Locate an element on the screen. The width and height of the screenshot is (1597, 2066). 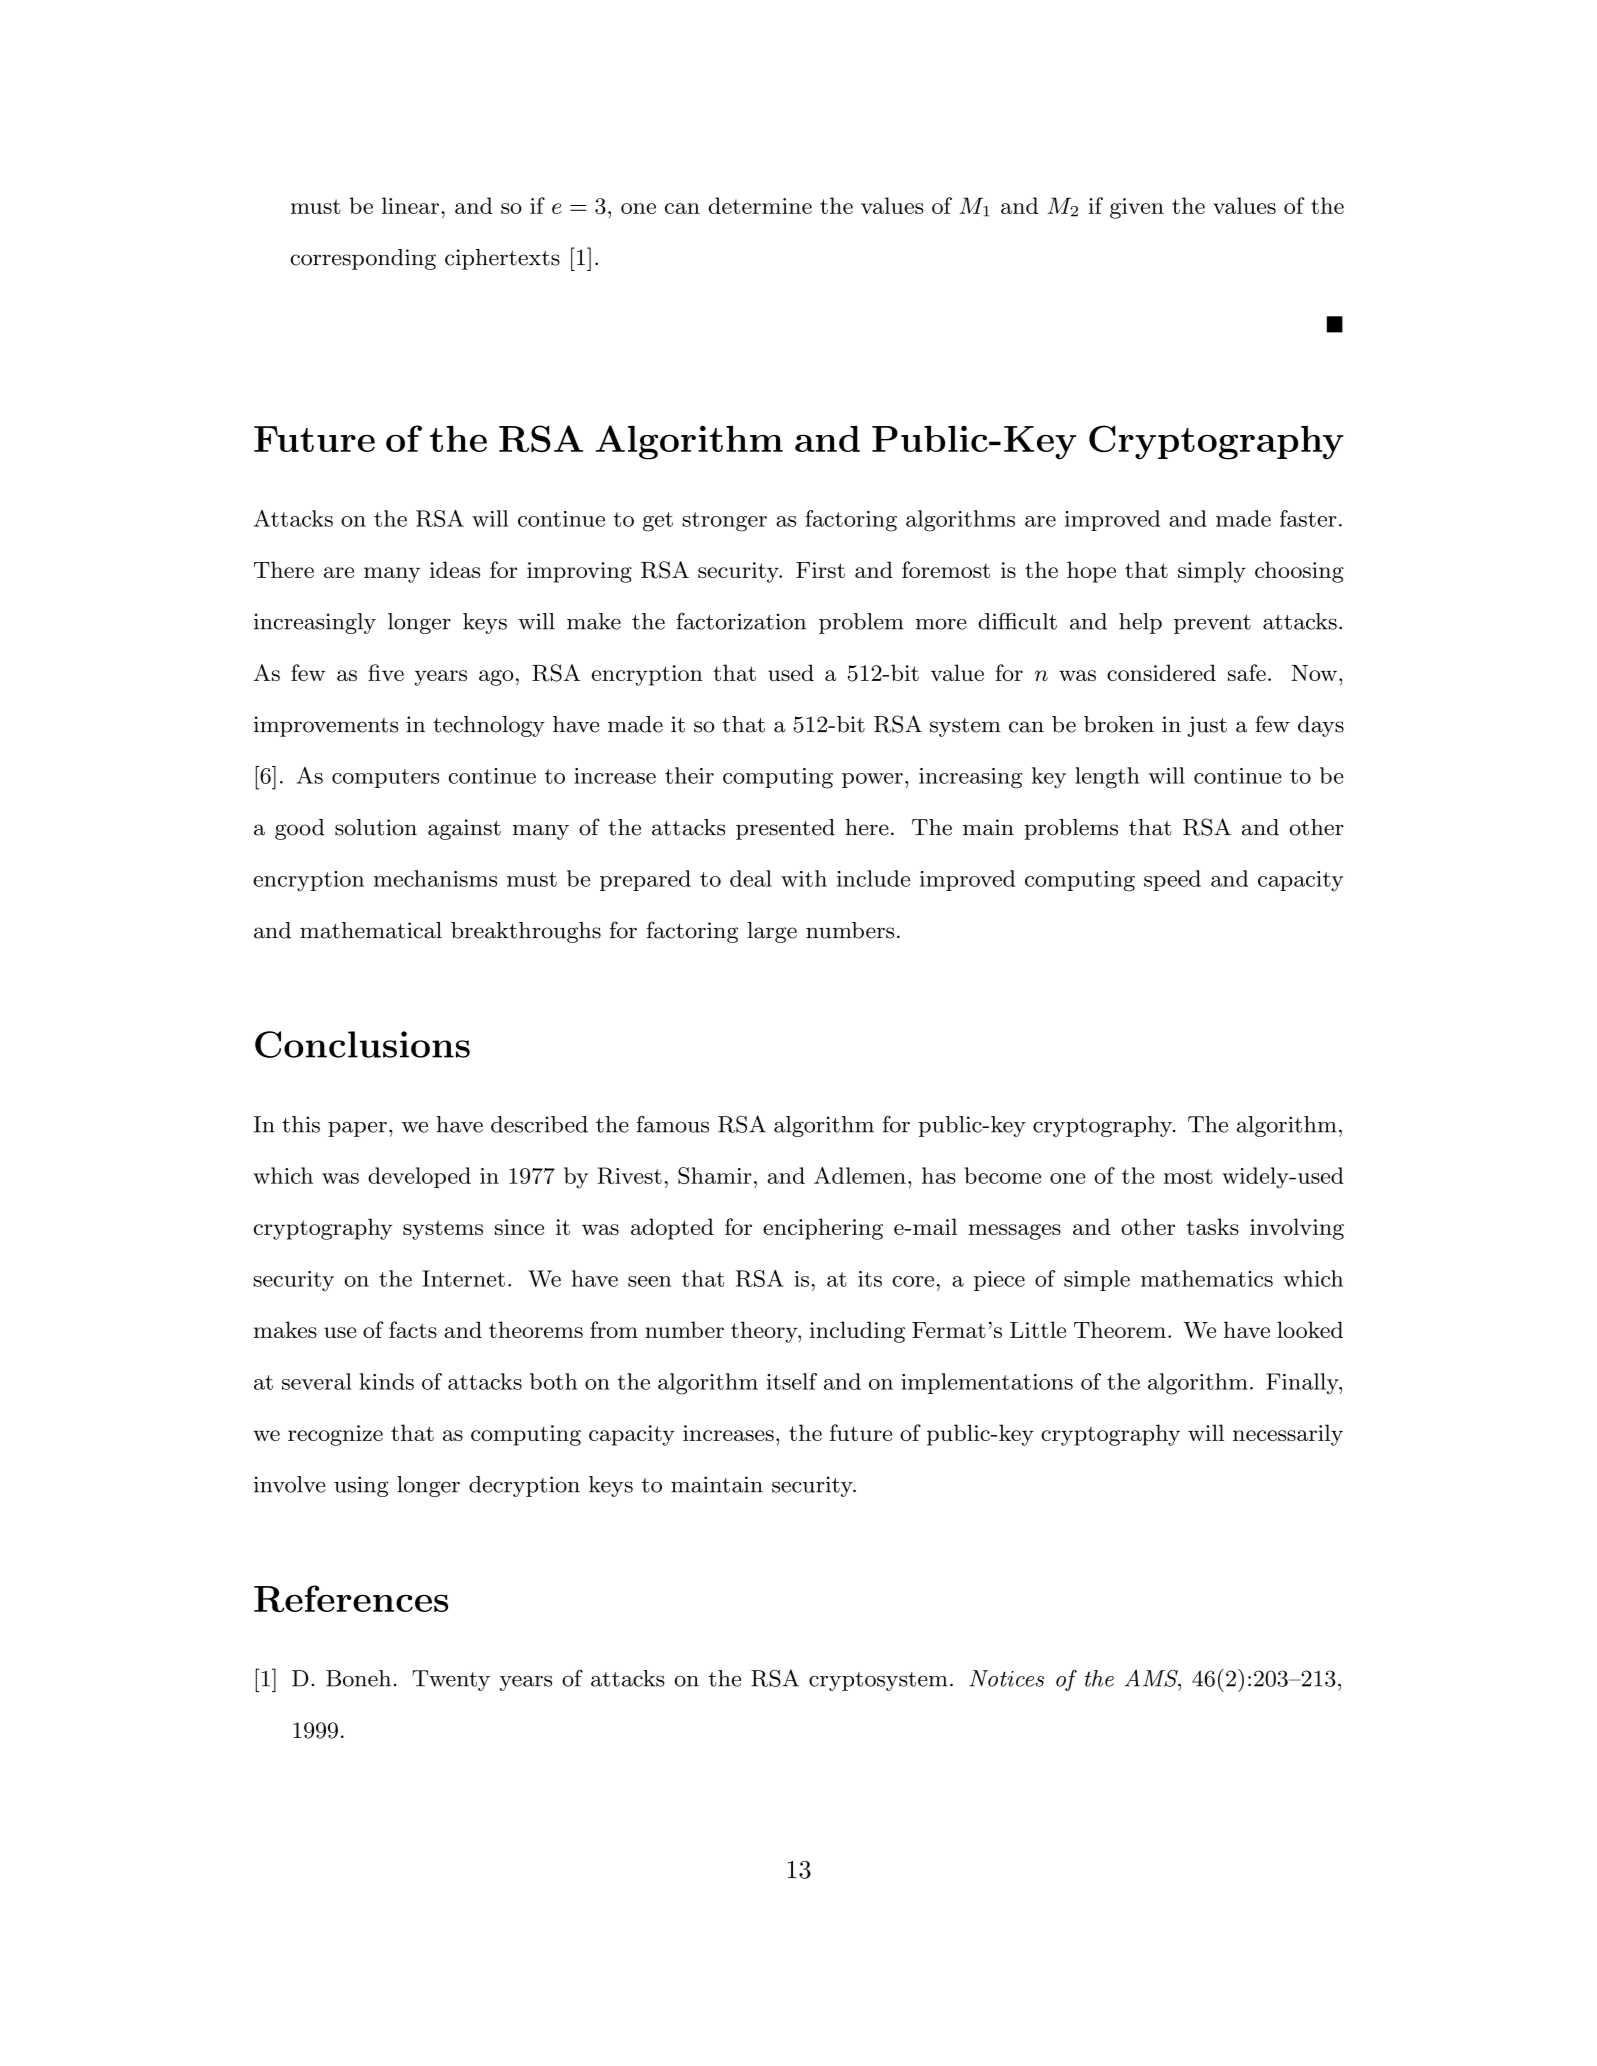
Twenty is located at coordinates (451, 1680).
